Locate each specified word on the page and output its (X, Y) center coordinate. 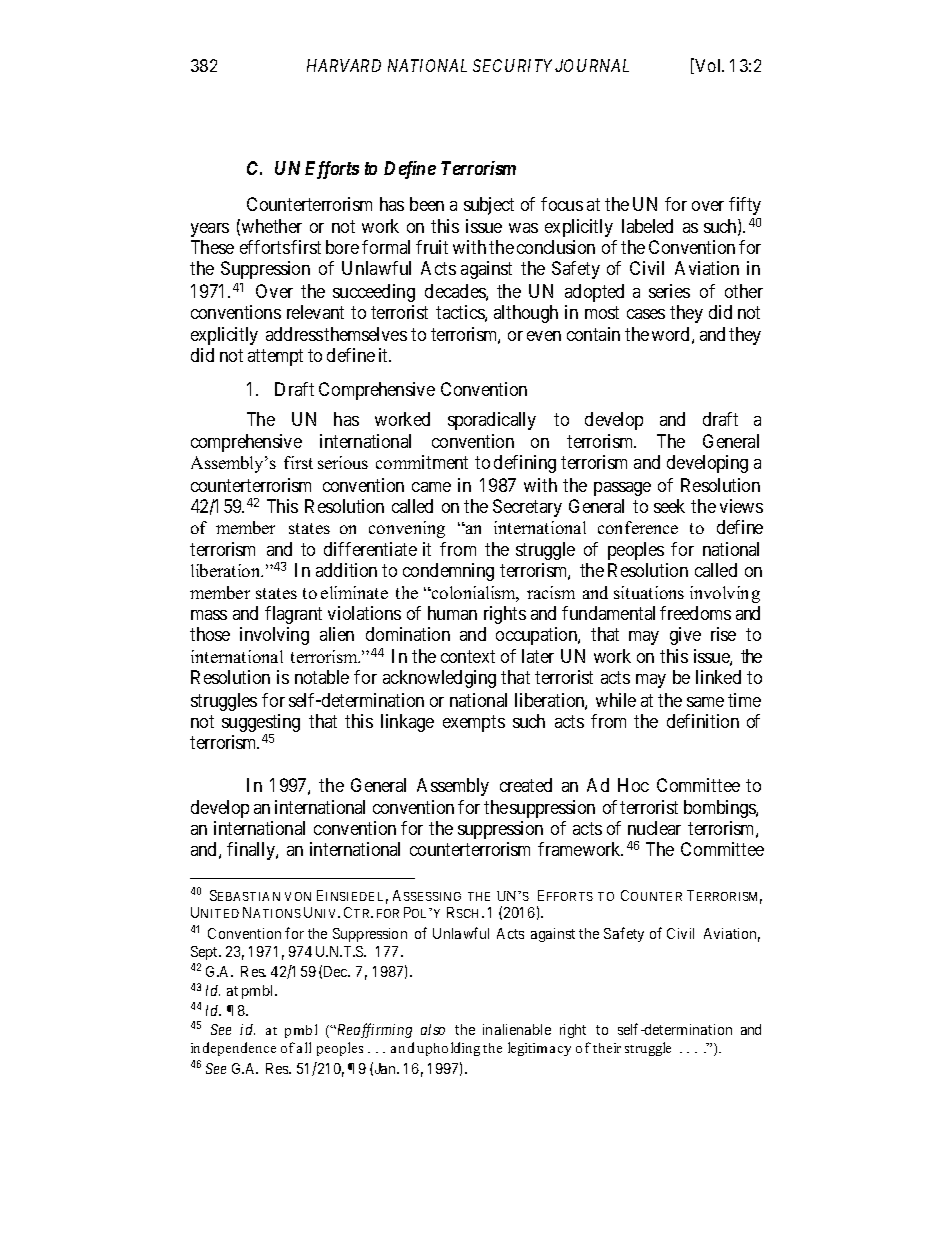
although (526, 314)
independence (233, 1049)
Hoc (633, 785)
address (294, 334)
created (526, 785)
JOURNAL (592, 65)
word (670, 334)
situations (649, 592)
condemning (448, 572)
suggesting (261, 724)
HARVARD (344, 65)
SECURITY (512, 65)
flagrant (293, 615)
